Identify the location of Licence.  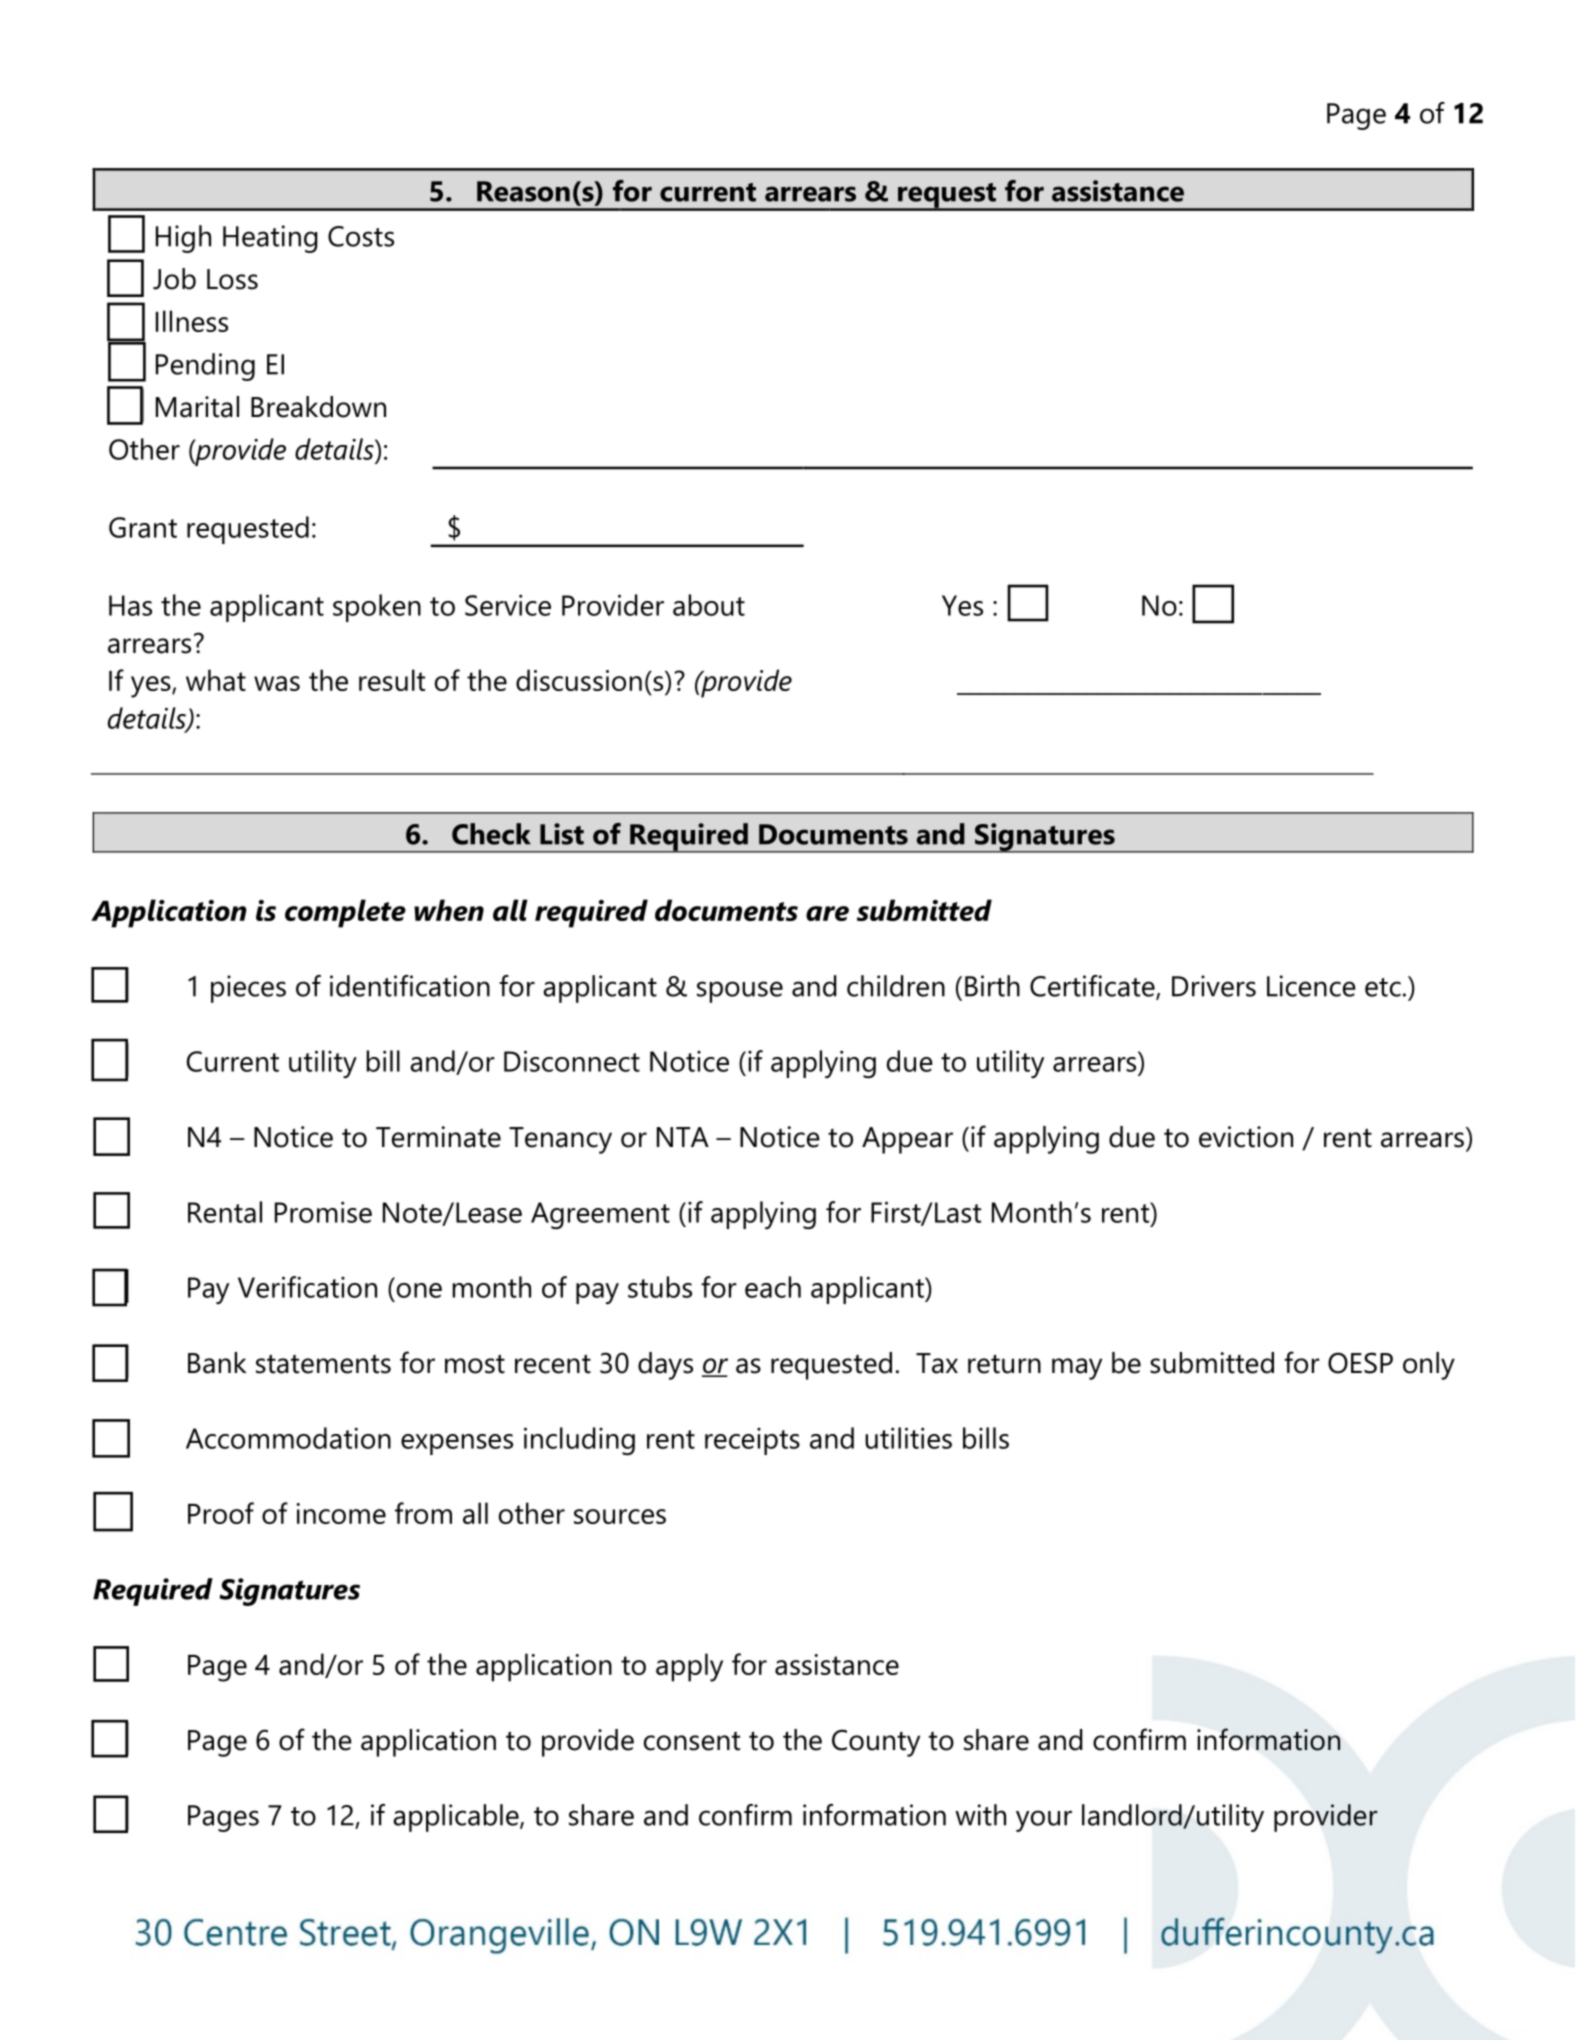
(1311, 986).
